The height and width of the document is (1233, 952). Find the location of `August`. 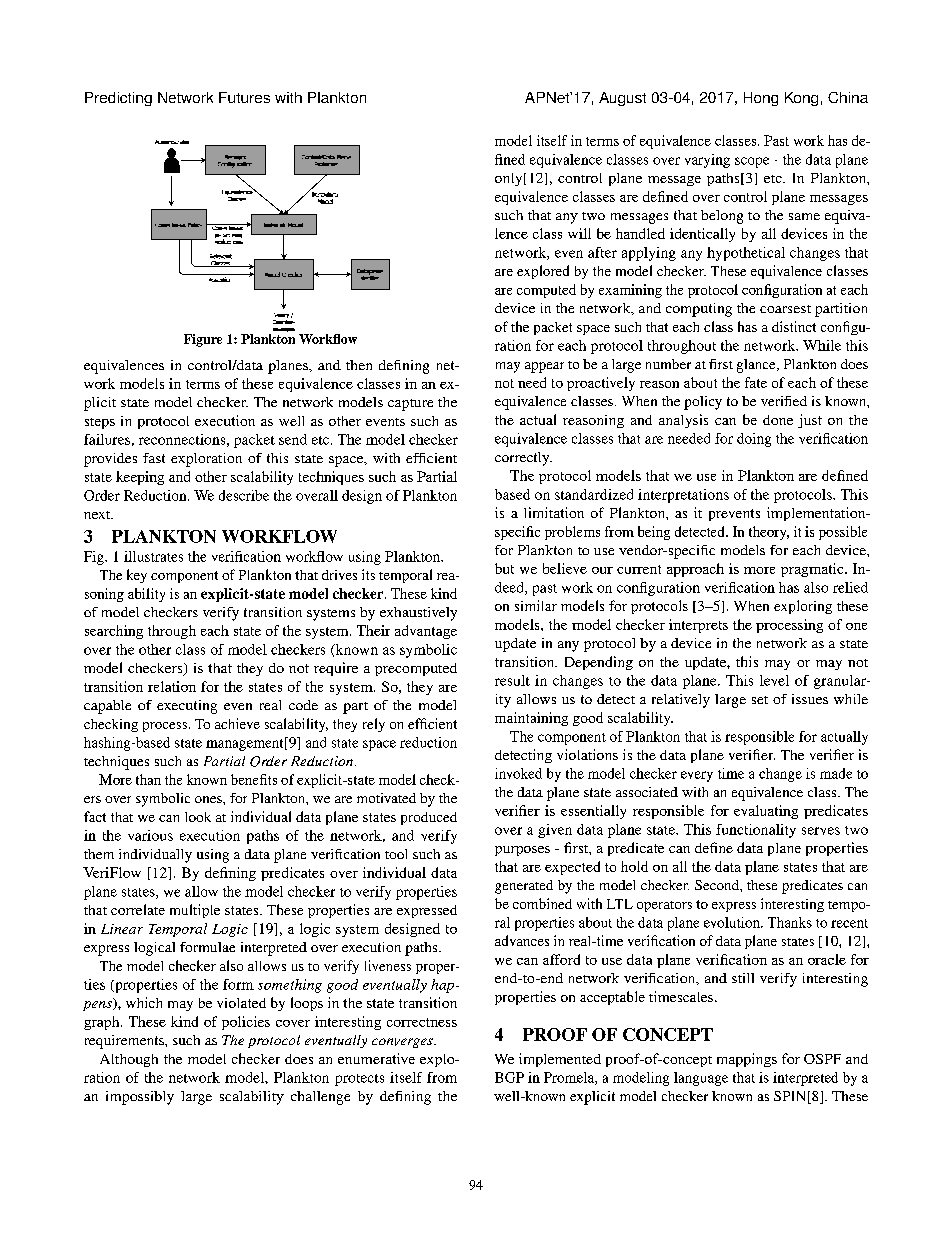

August is located at coordinates (622, 99).
